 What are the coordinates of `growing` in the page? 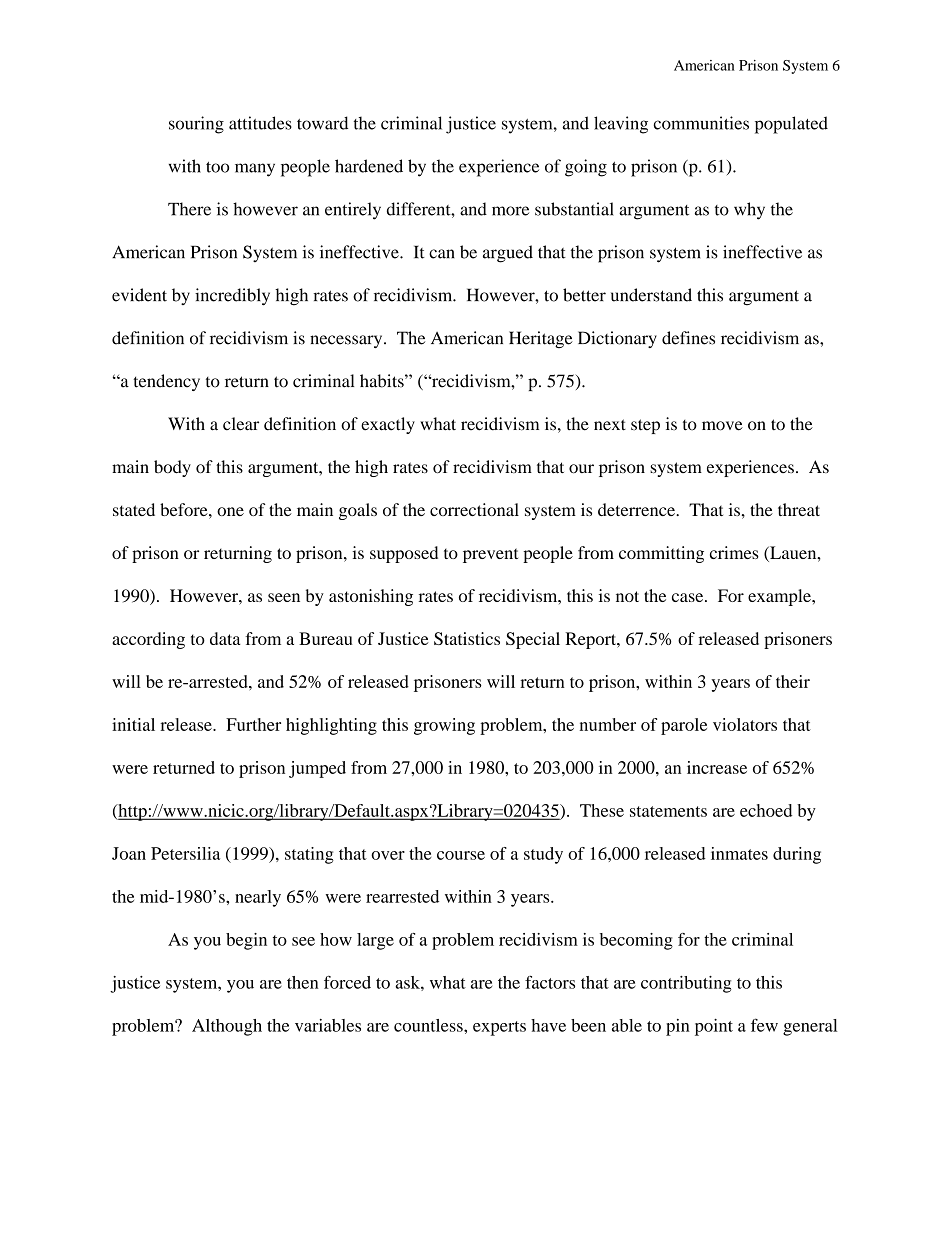 It's located at (444, 726).
